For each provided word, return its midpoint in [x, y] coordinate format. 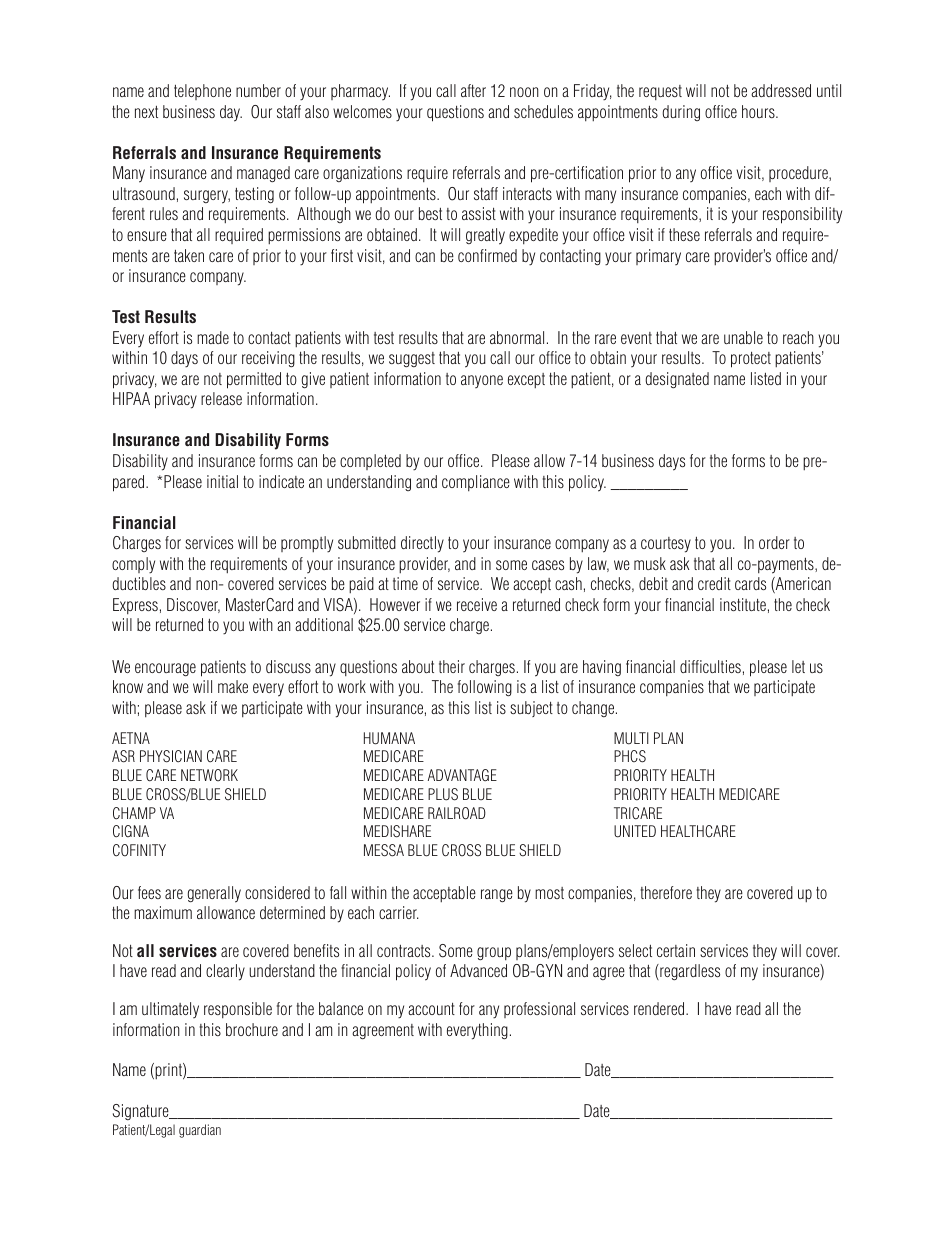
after [473, 90]
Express [135, 606]
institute [743, 604]
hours [759, 111]
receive [477, 604]
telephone [202, 92]
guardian [200, 1131]
